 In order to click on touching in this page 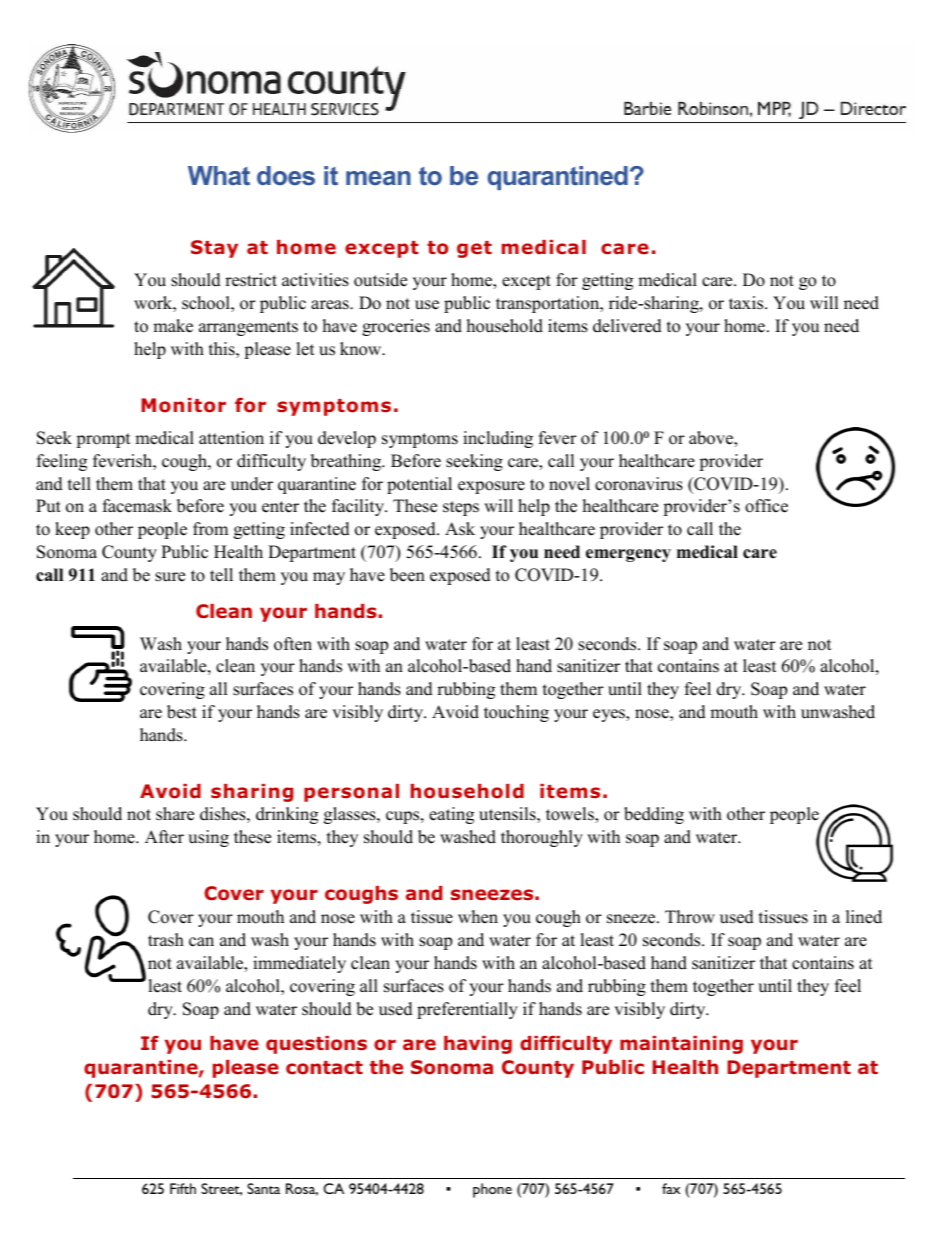, I will do `click(516, 713)`.
